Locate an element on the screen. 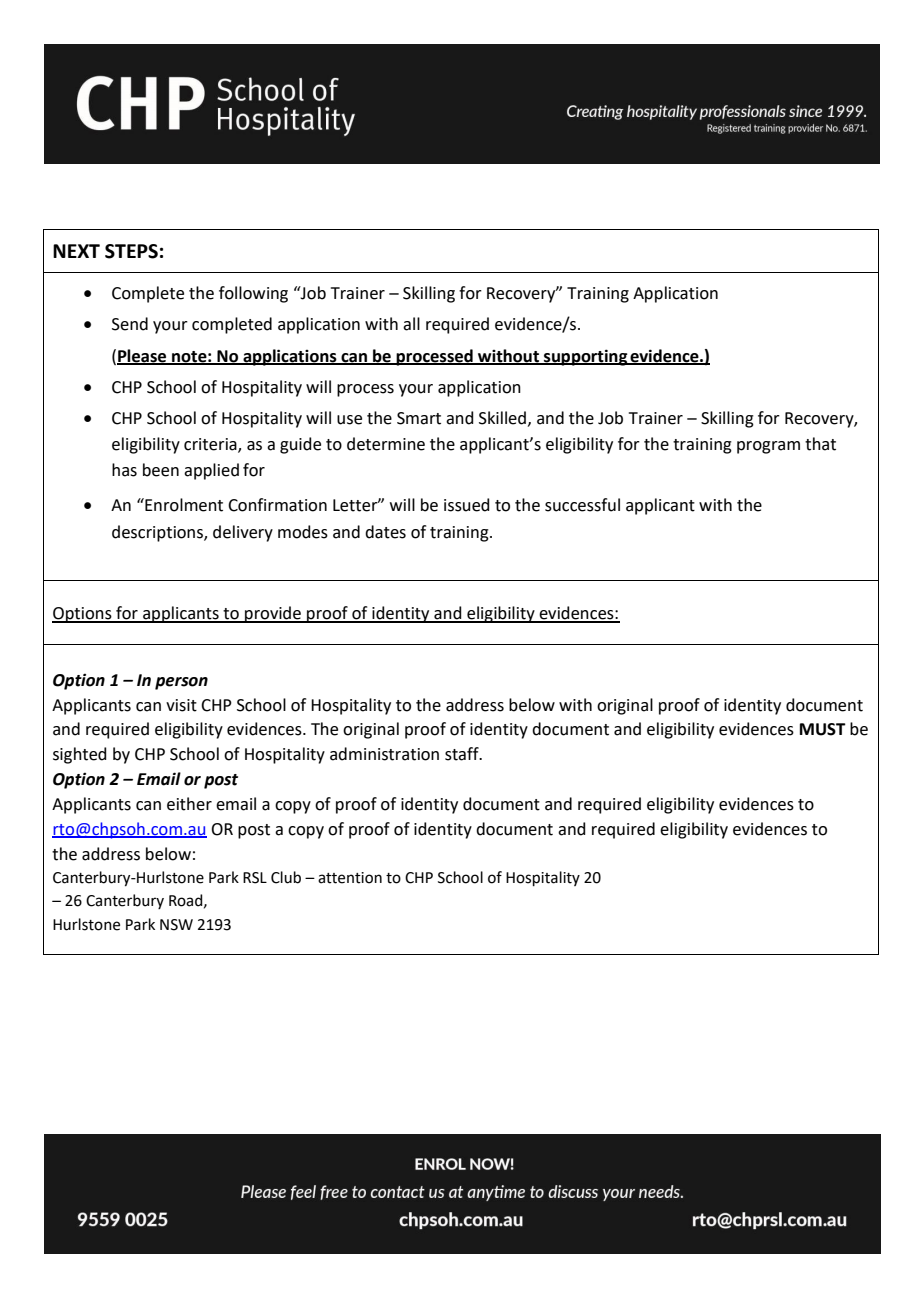 This screenshot has height=1309, width=924. all is located at coordinates (411, 324).
